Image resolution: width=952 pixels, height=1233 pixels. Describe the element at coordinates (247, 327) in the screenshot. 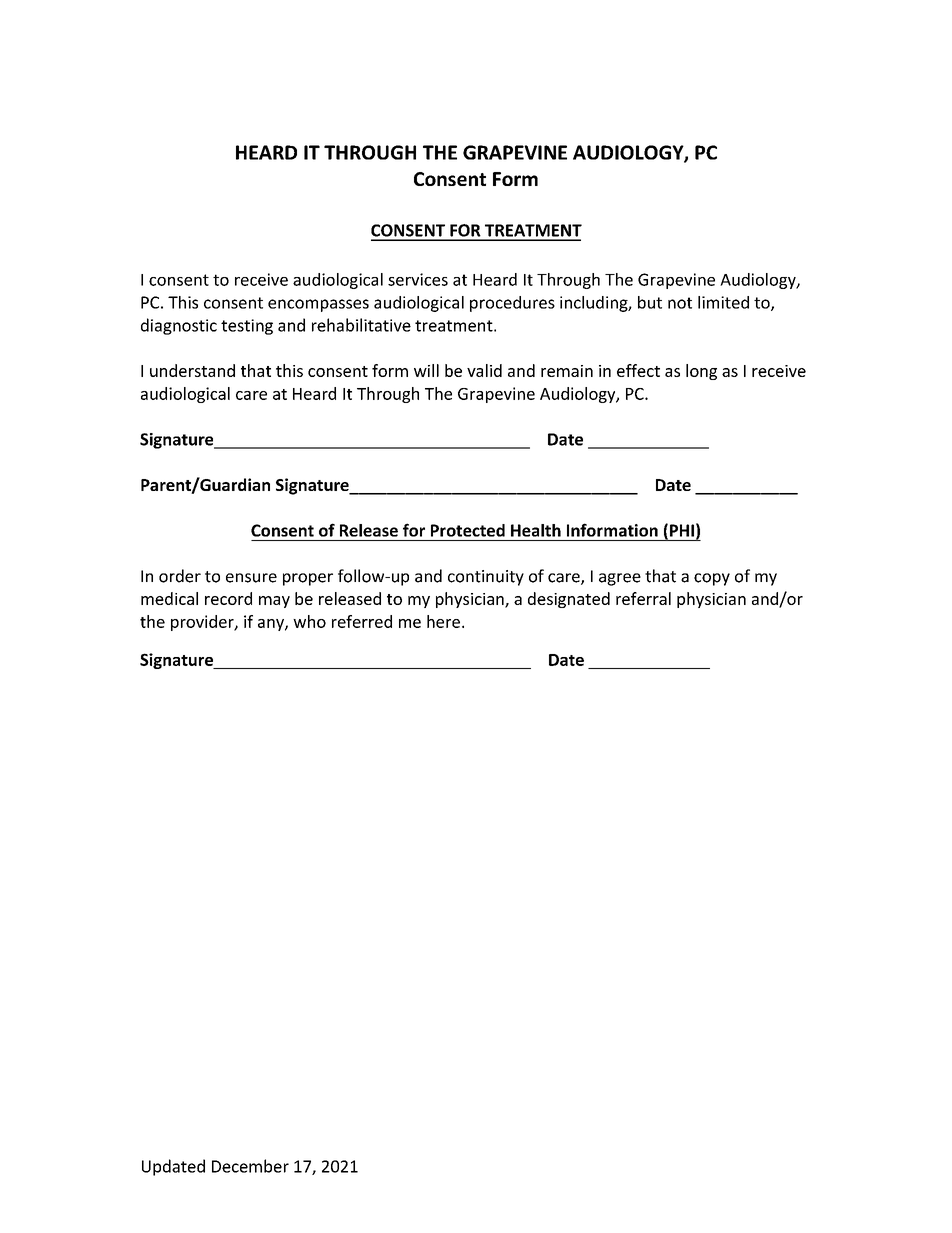

I see `testing` at that location.
